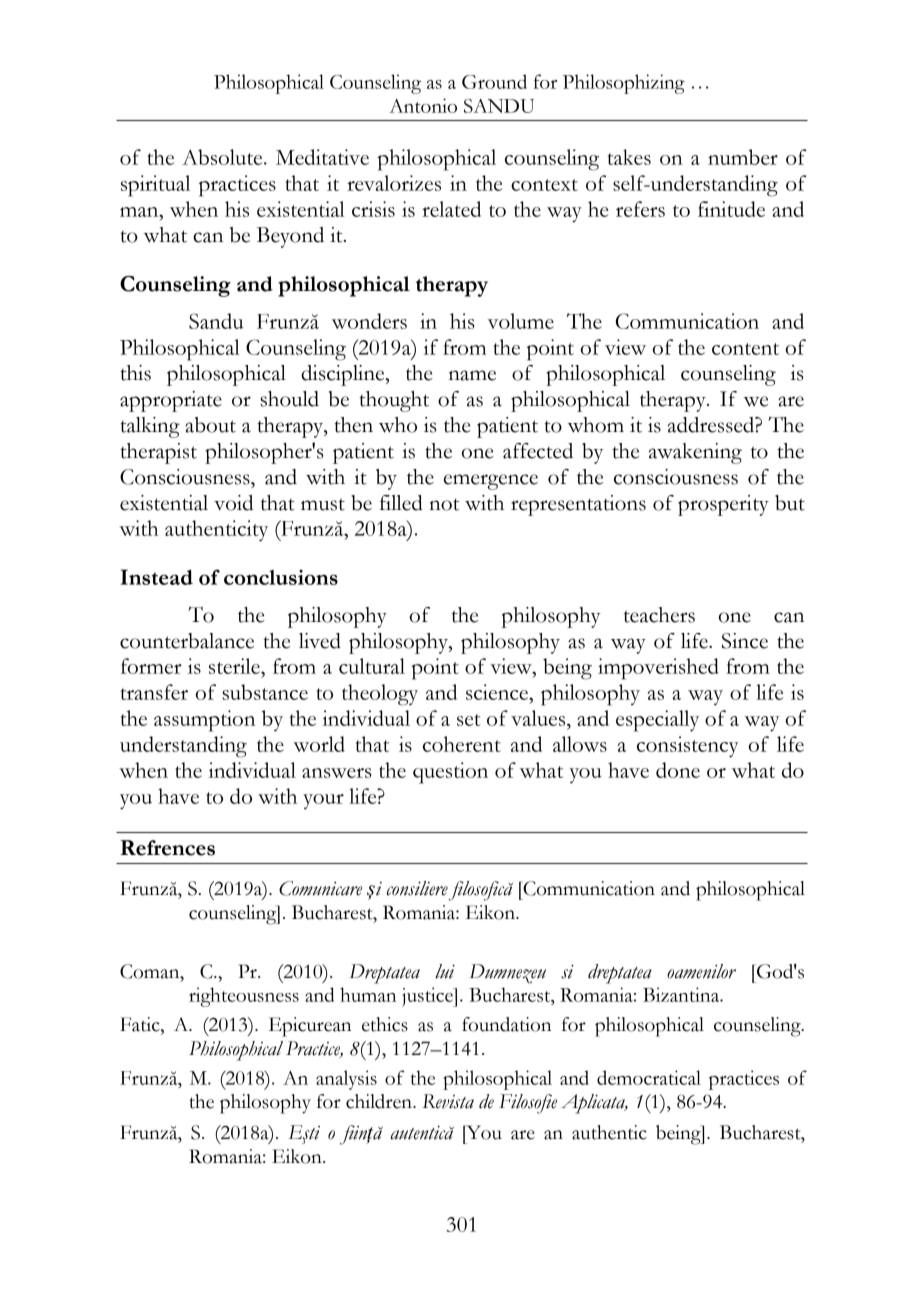 This document has height=1308, width=924. What do you see at coordinates (323, 801) in the document?
I see `your` at bounding box center [323, 801].
